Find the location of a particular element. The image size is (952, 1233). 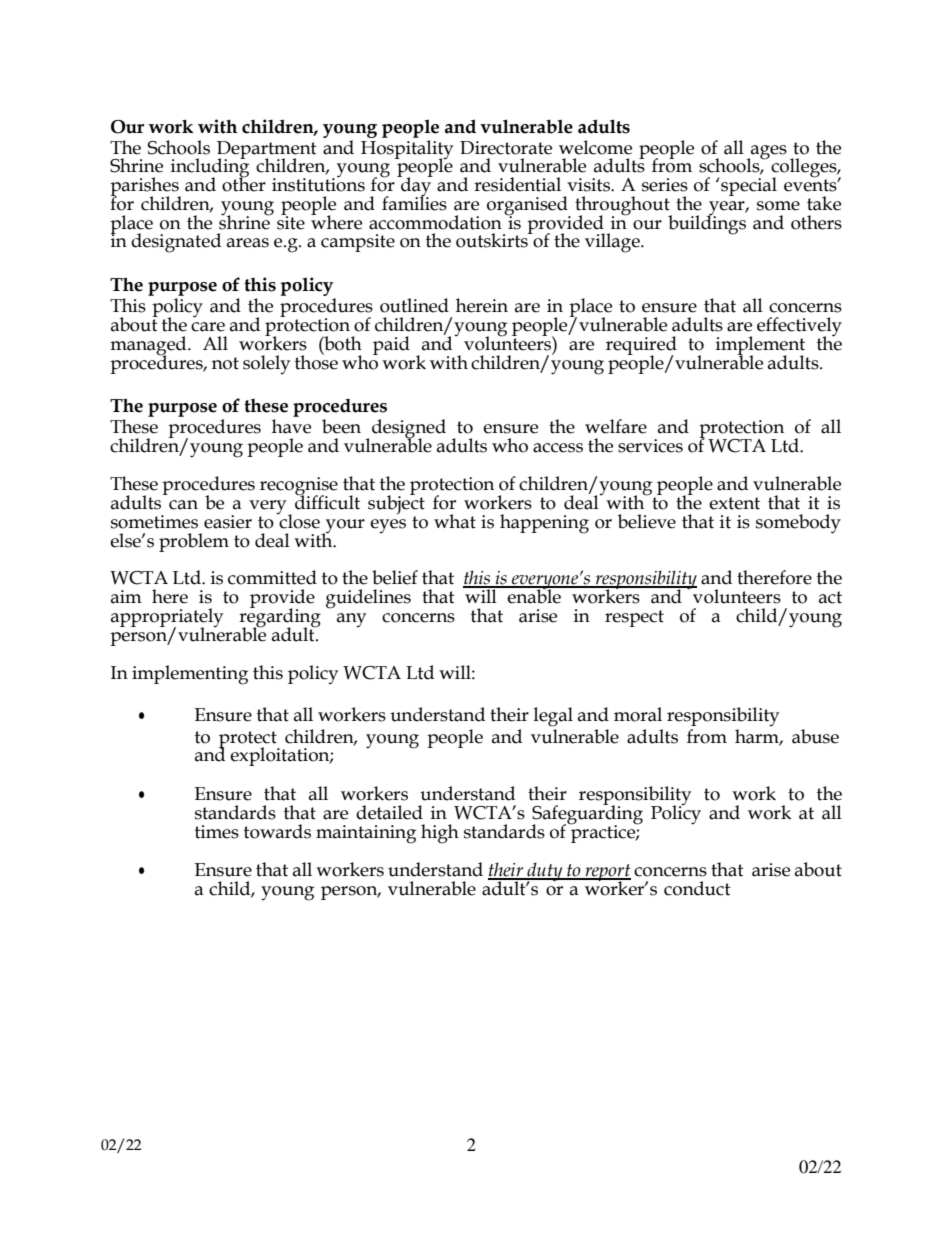

conduct is located at coordinates (697, 888).
